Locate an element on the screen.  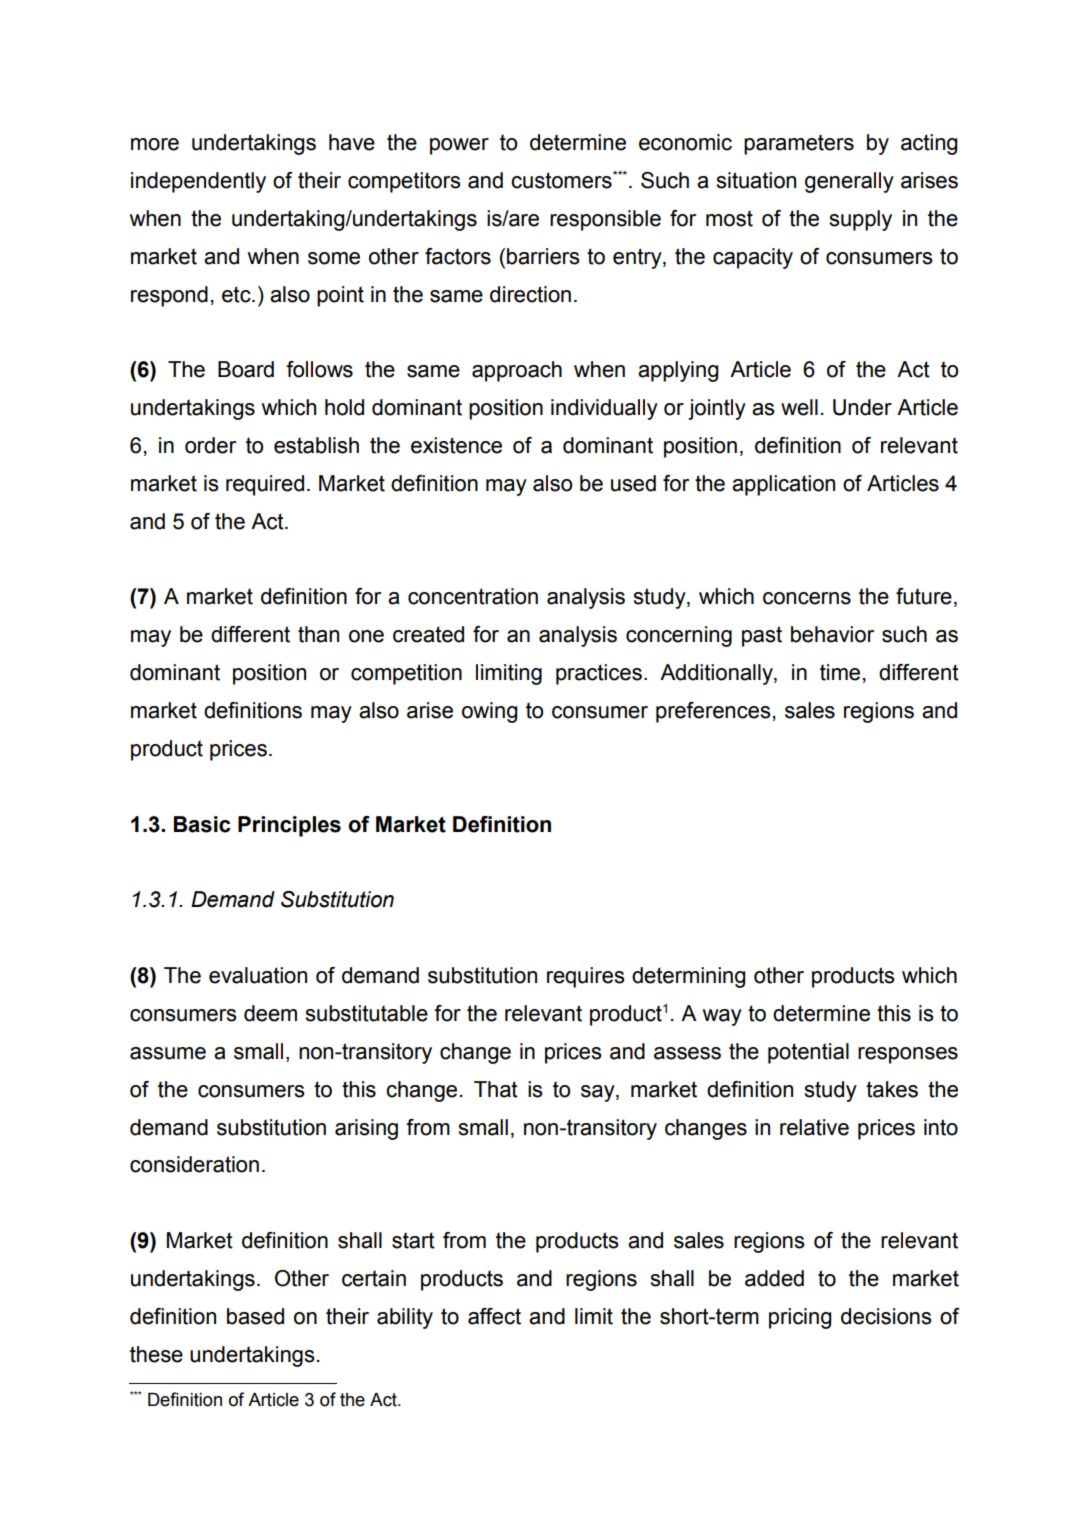
based is located at coordinates (255, 1316).
